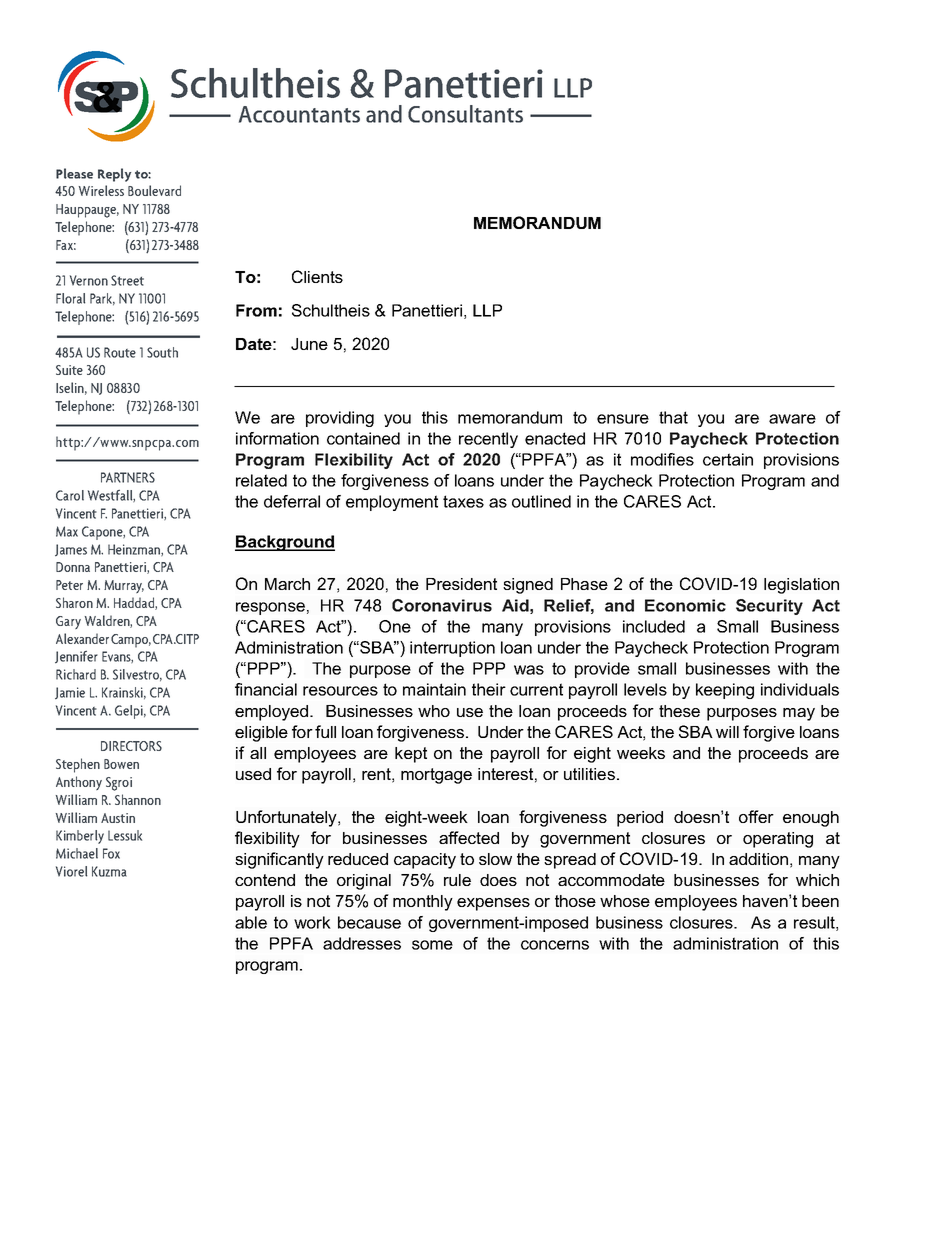  Describe the element at coordinates (820, 901) in the screenshot. I see `been` at that location.
